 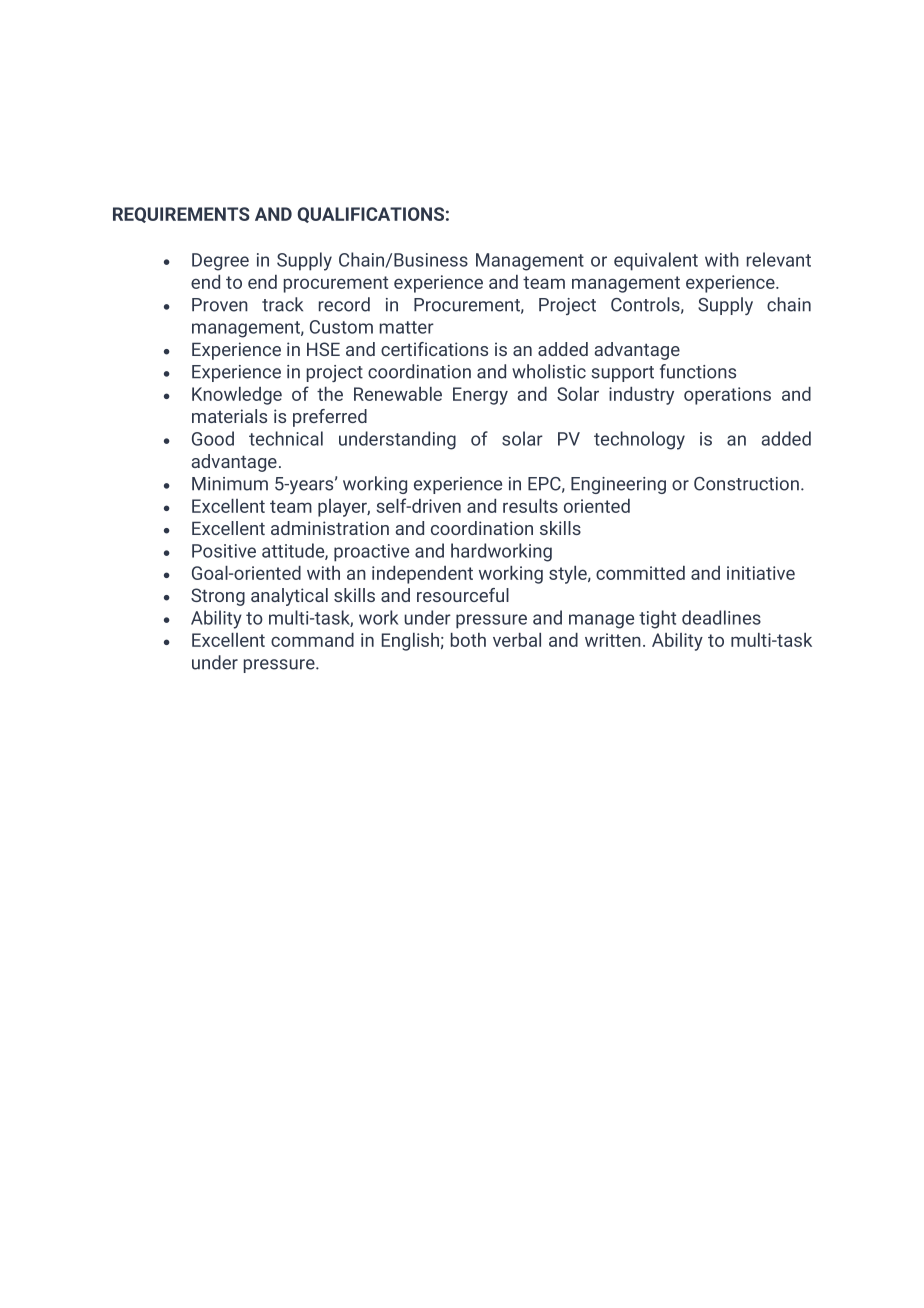 I want to click on Minimum, so click(x=230, y=484).
